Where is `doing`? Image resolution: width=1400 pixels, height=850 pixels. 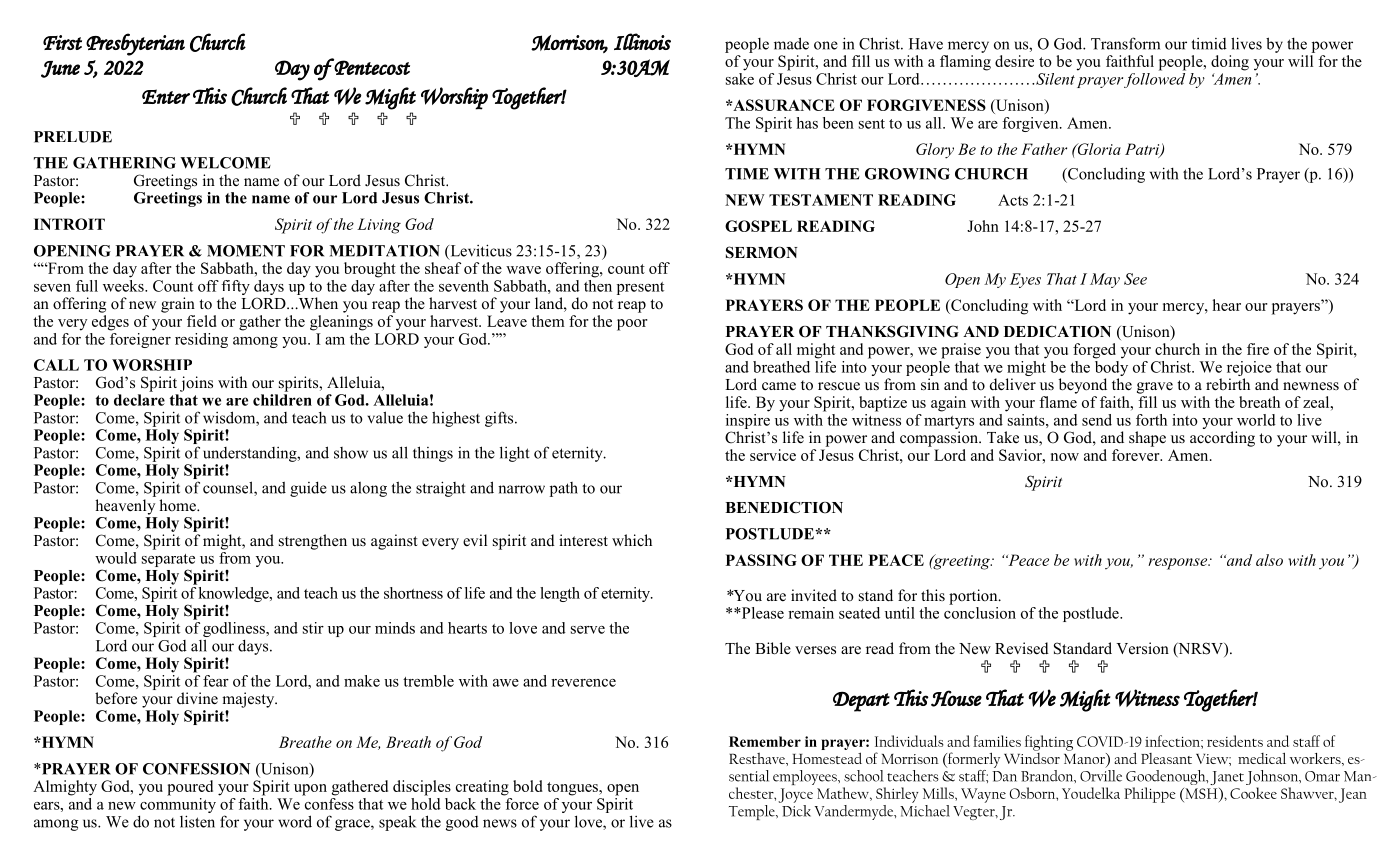 doing is located at coordinates (1230, 63).
